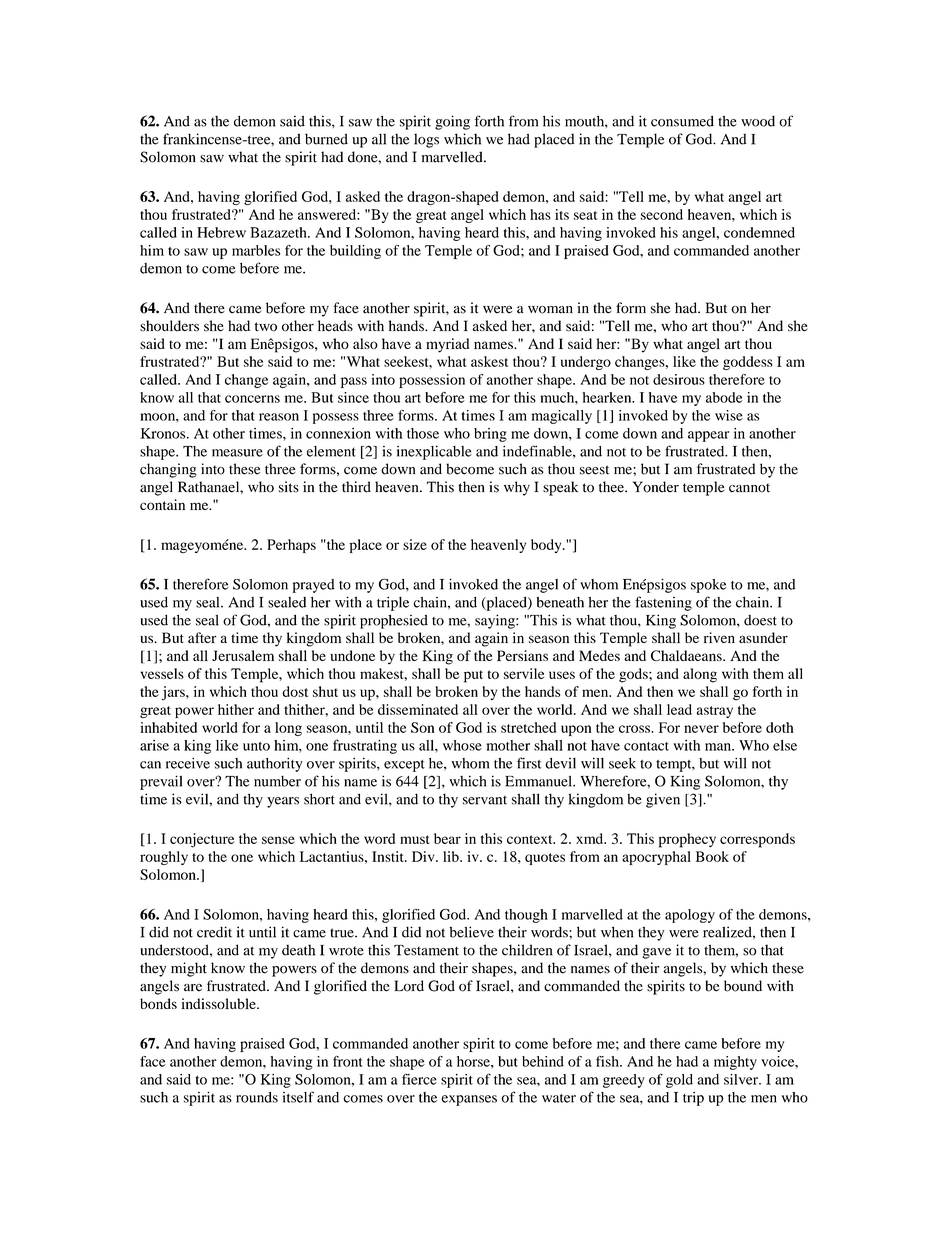 This image has width=952, height=1233. What do you see at coordinates (682, 121) in the image?
I see `consumed` at bounding box center [682, 121].
